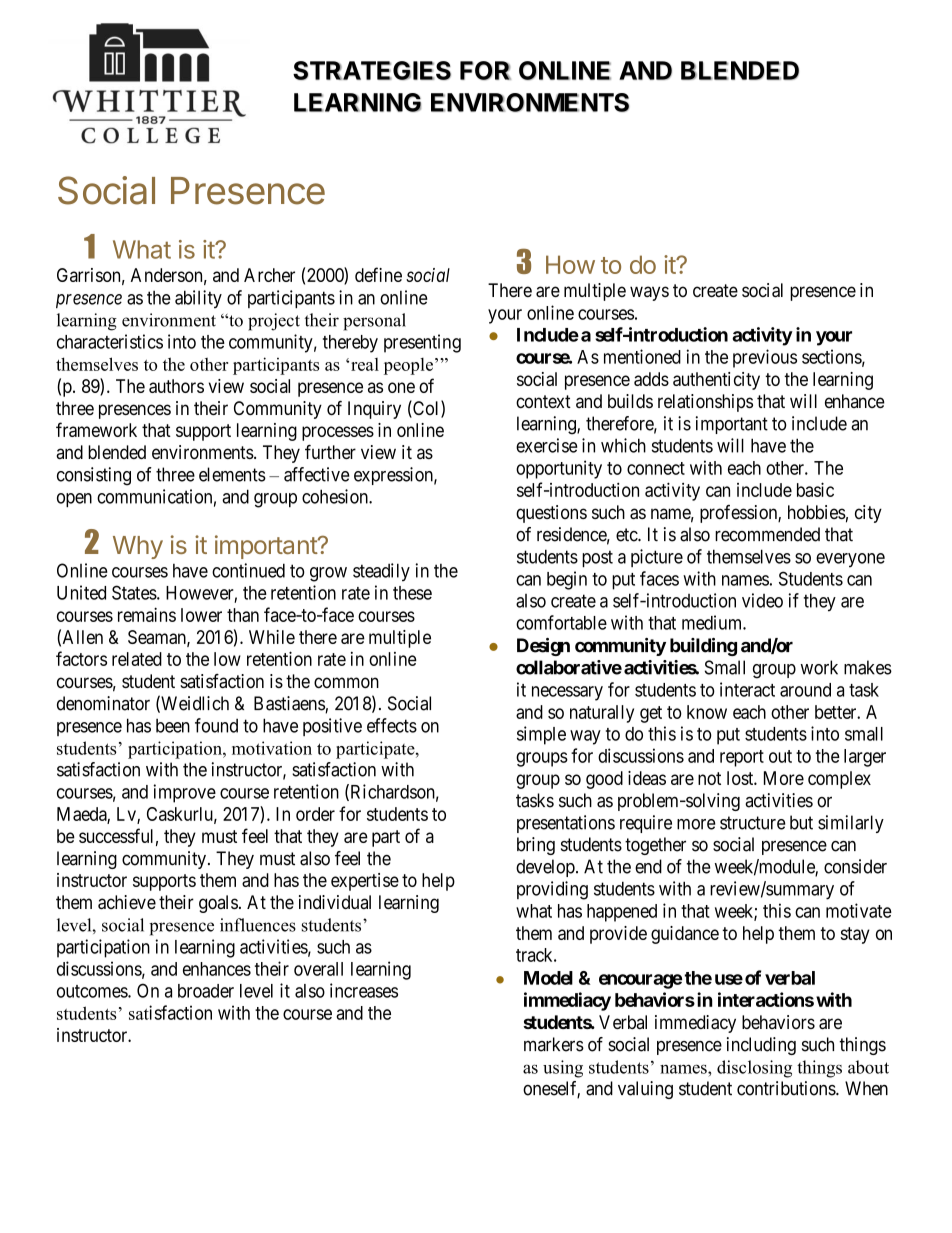  Describe the element at coordinates (765, 358) in the page. I see `previous` at that location.
